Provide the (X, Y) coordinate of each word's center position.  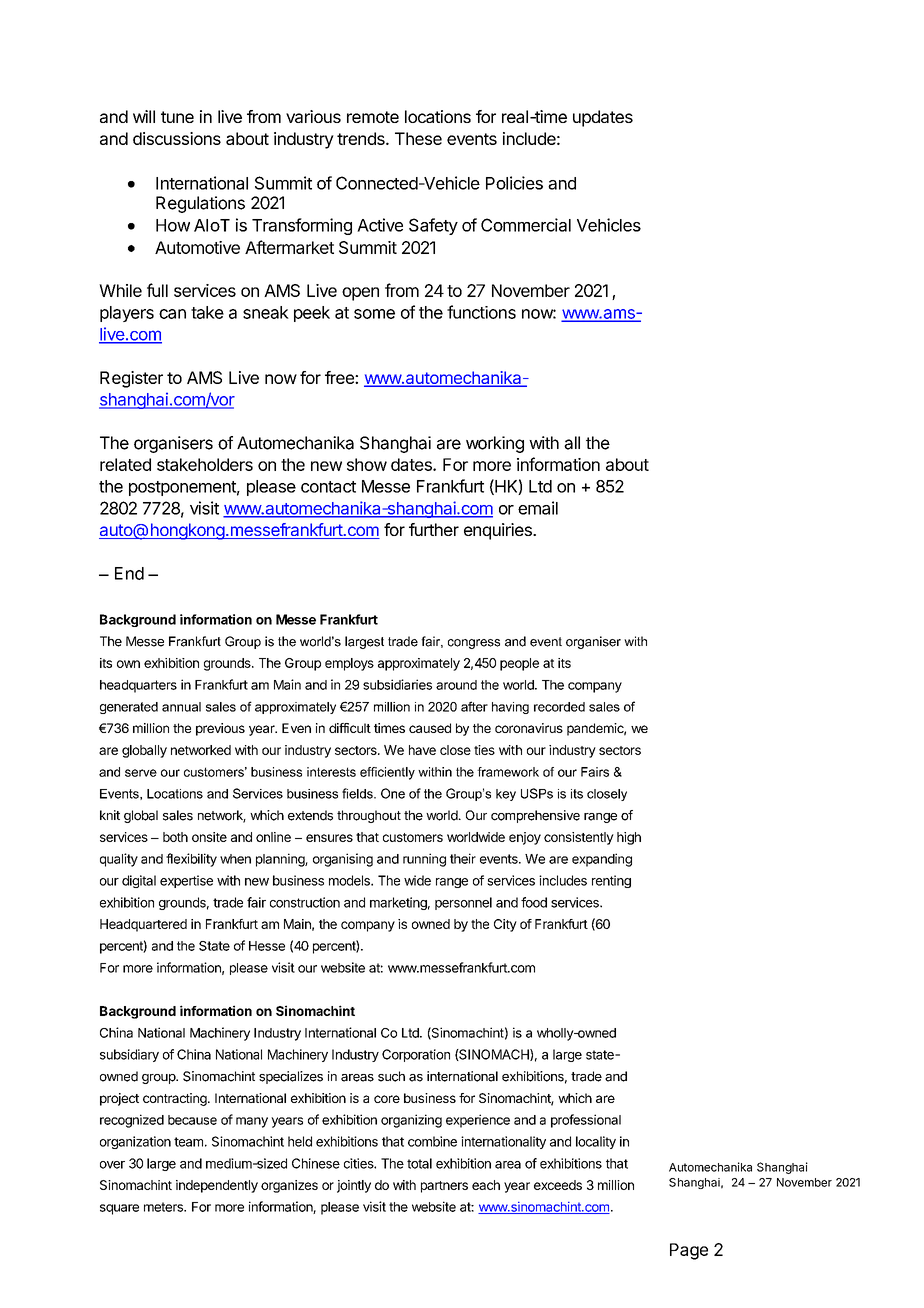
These (418, 138)
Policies (514, 183)
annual (181, 707)
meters (164, 1207)
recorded (559, 707)
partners (444, 1187)
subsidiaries (397, 684)
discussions (177, 138)
